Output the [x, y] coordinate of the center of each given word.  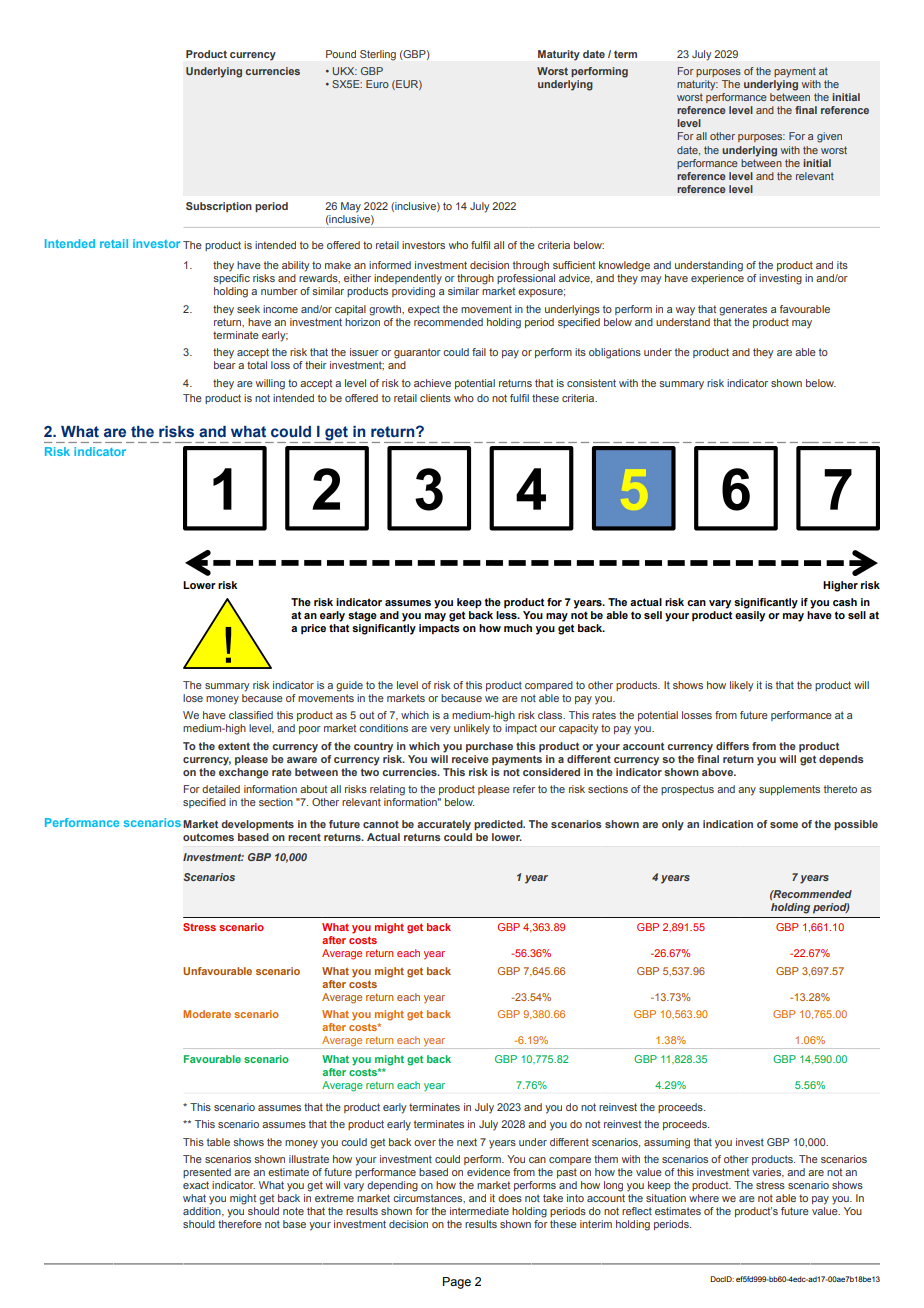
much [518, 628]
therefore [240, 1224]
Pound [341, 54]
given [829, 137]
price [313, 629]
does [510, 1198]
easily [750, 616]
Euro [377, 84]
